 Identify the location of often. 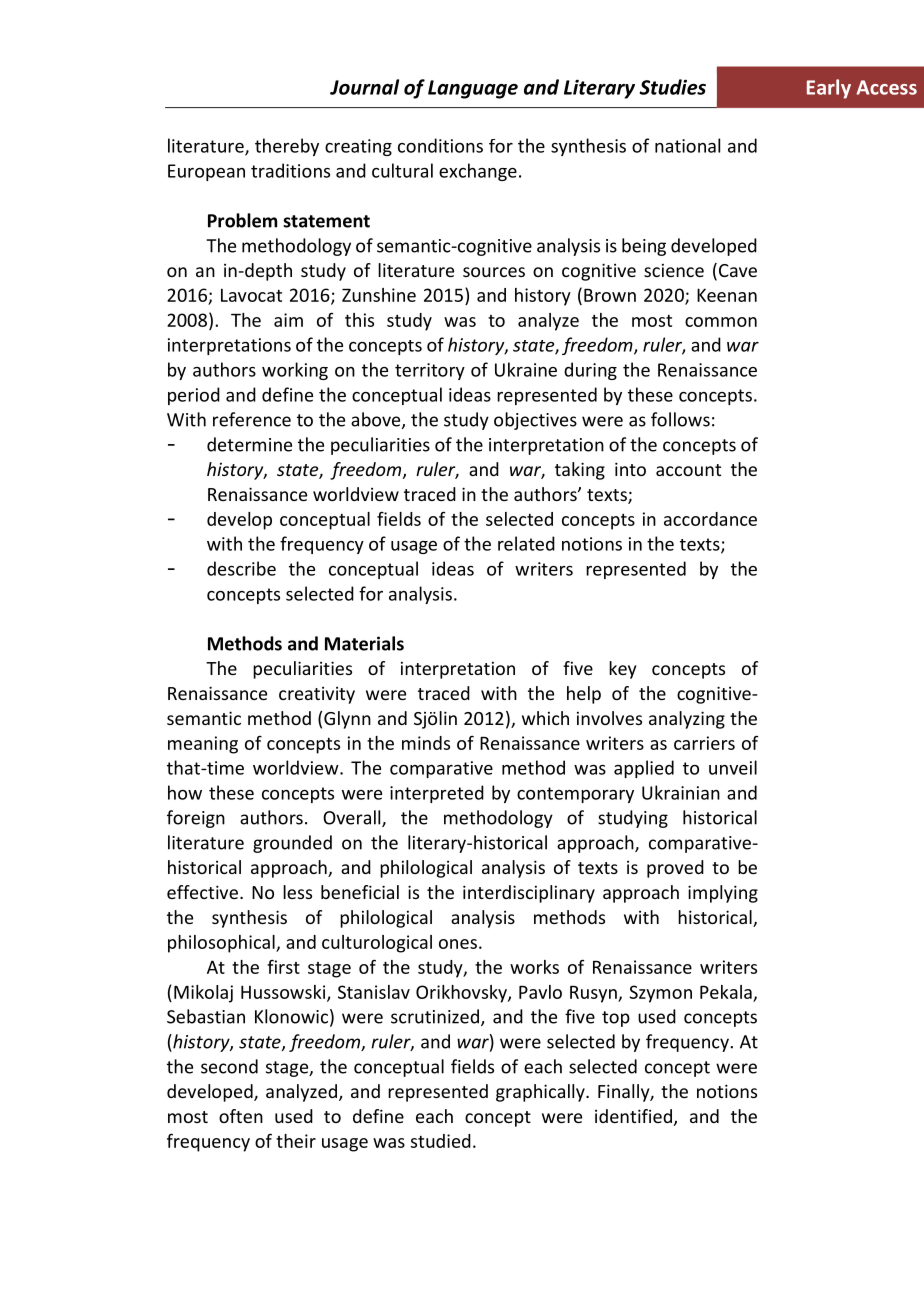
(241, 1116).
